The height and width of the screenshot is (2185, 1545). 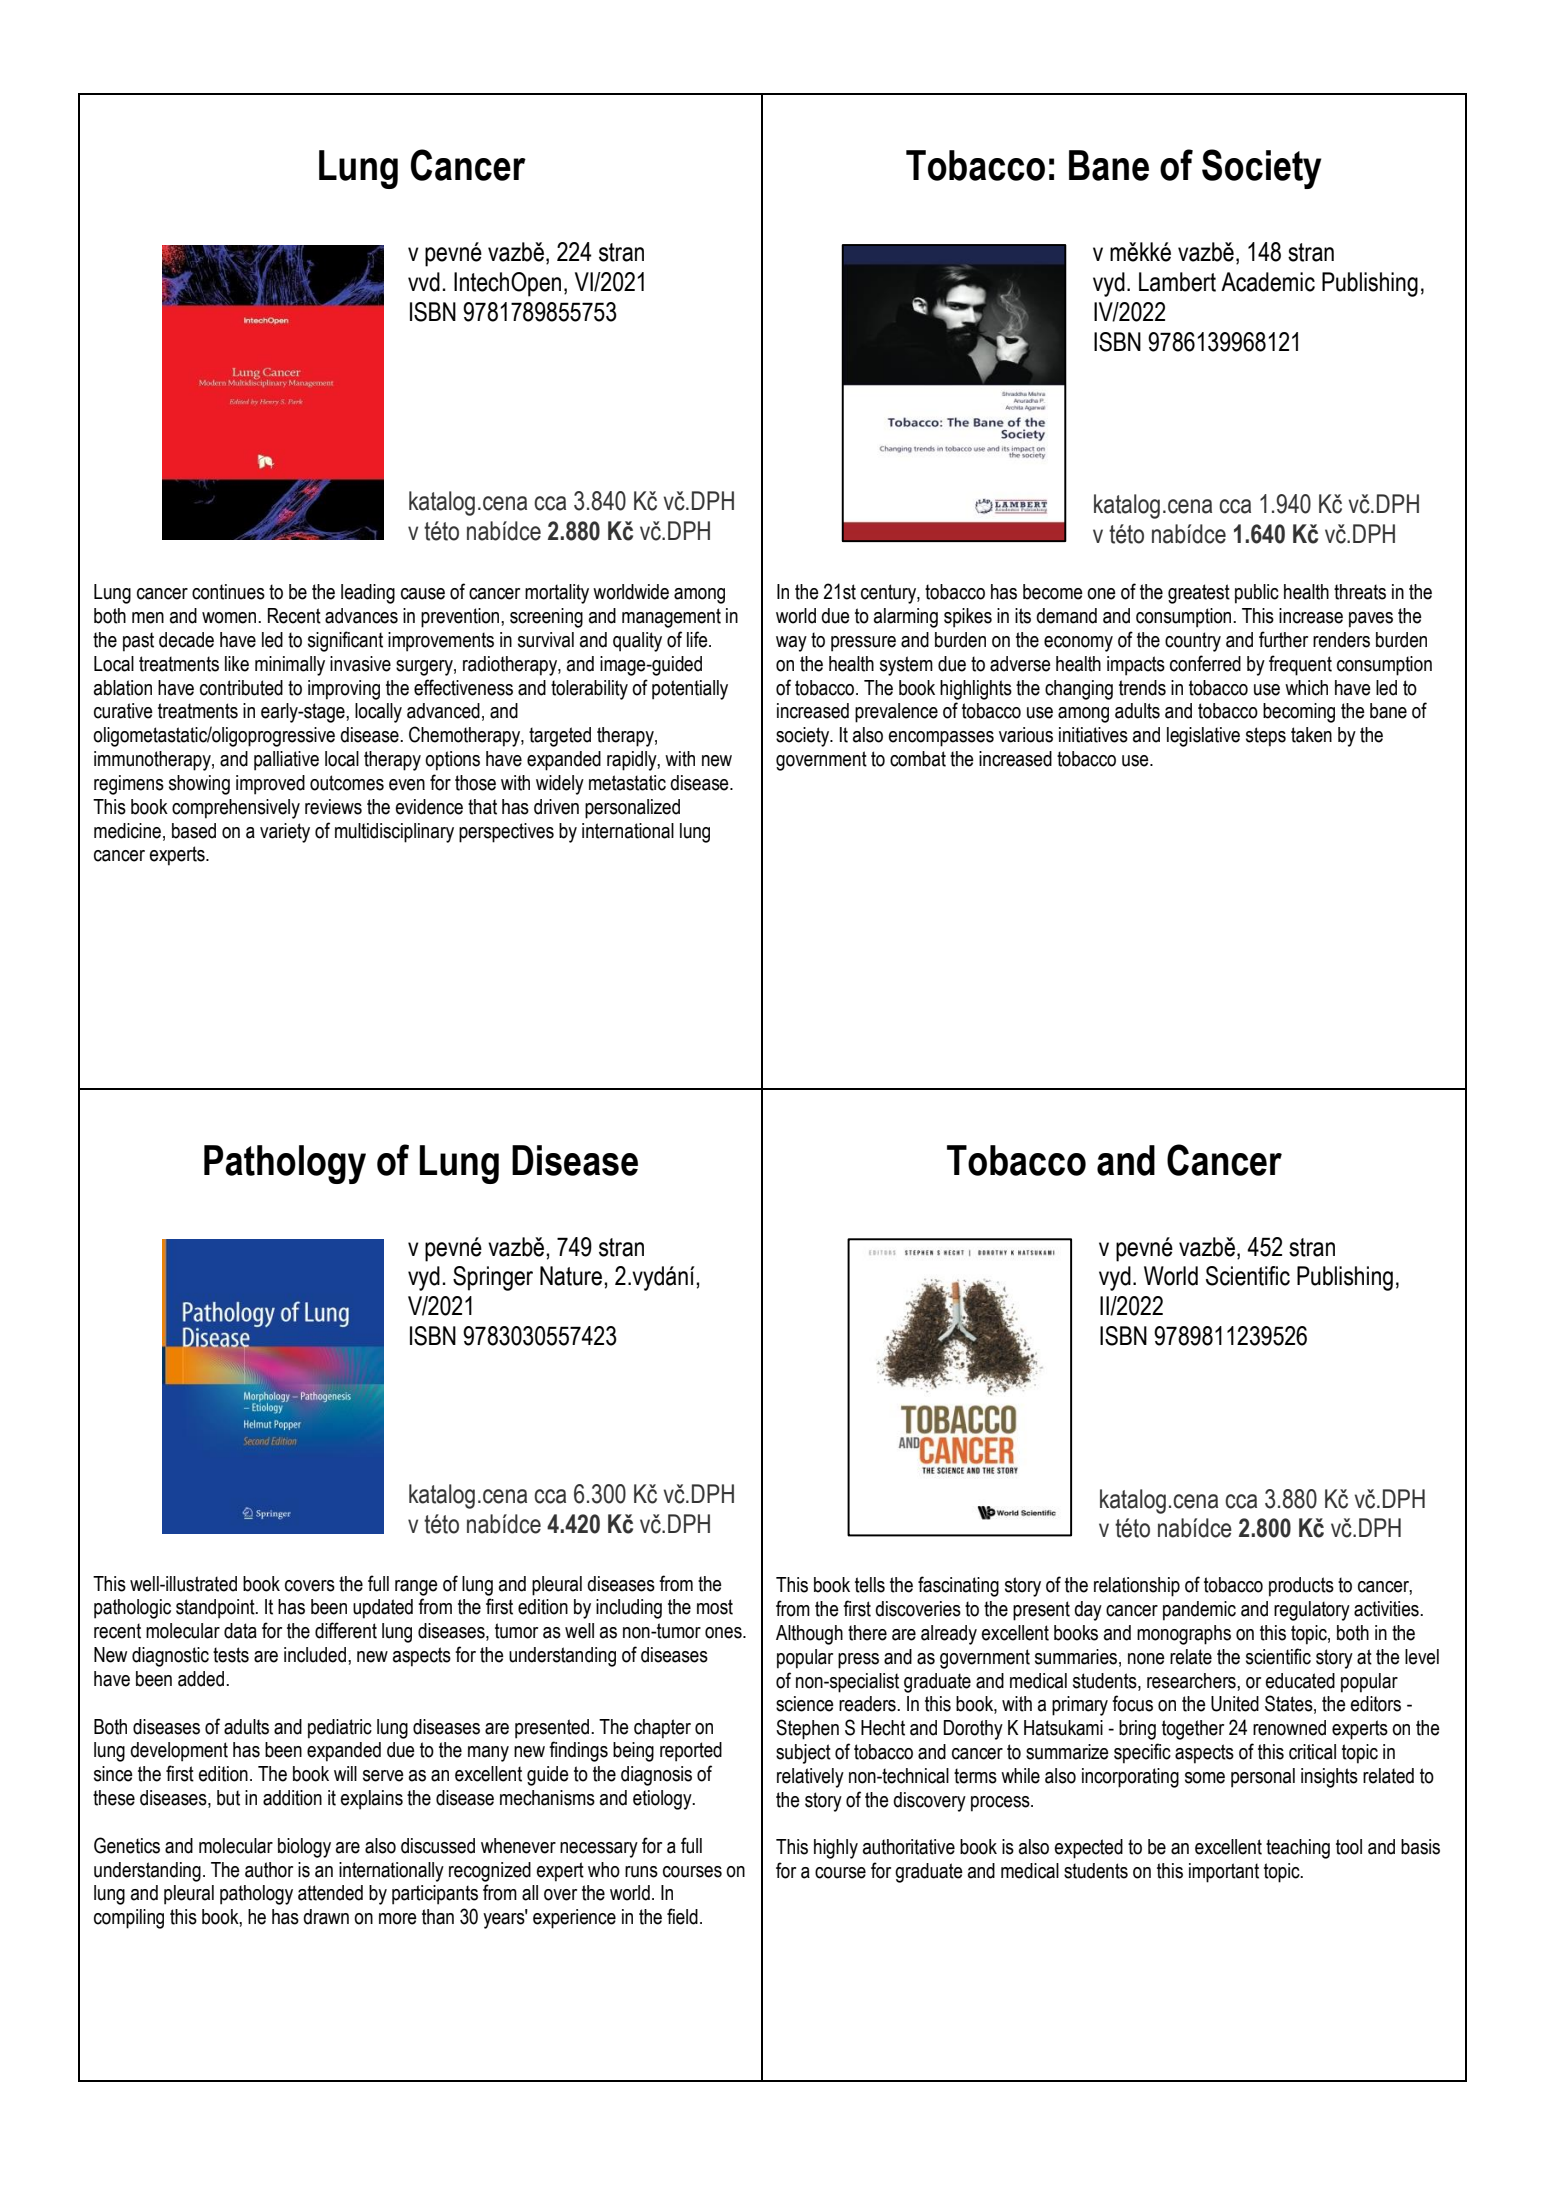 What do you see at coordinates (241, 688) in the screenshot?
I see `contributed` at bounding box center [241, 688].
